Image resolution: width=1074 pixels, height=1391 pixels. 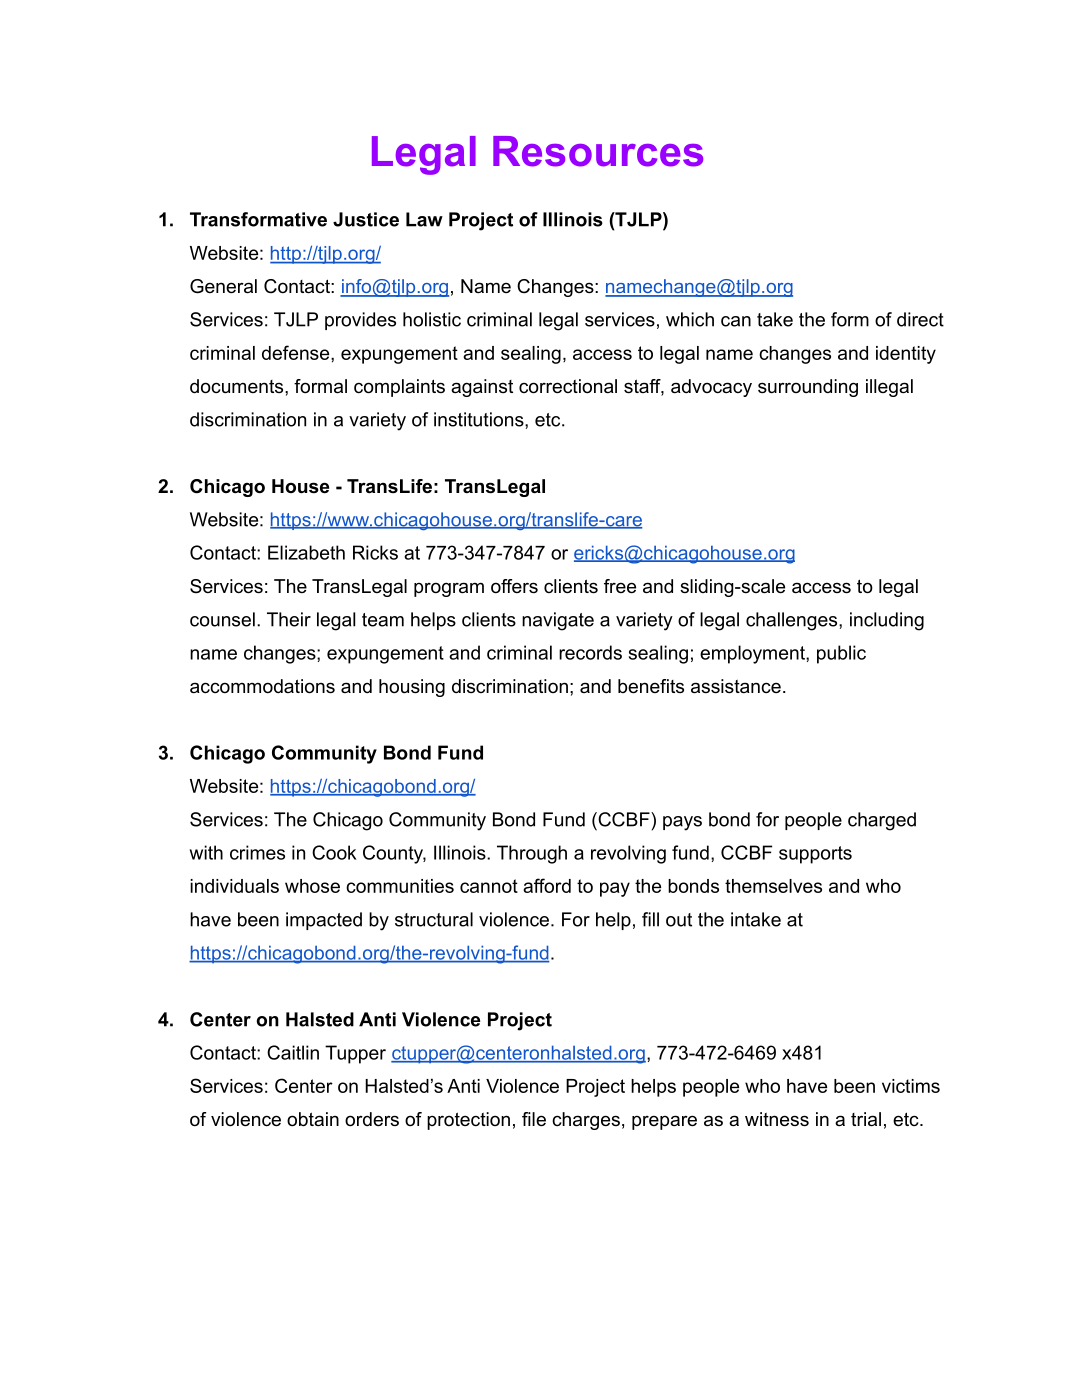 What do you see at coordinates (598, 151) in the image?
I see `Resources` at bounding box center [598, 151].
